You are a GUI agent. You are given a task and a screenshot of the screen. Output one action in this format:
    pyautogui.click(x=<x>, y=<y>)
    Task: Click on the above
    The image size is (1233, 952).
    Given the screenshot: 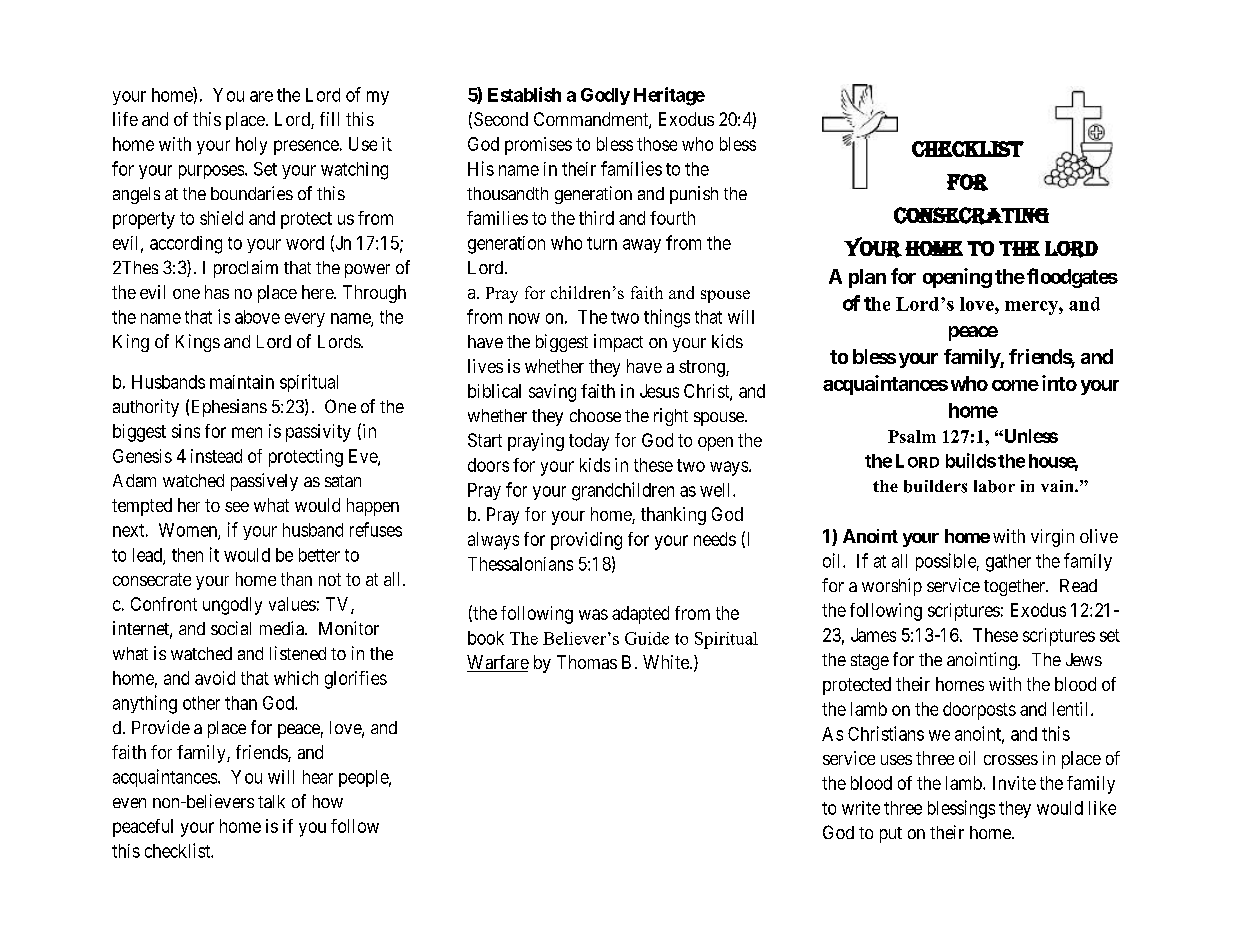 What is the action you would take?
    pyautogui.click(x=257, y=317)
